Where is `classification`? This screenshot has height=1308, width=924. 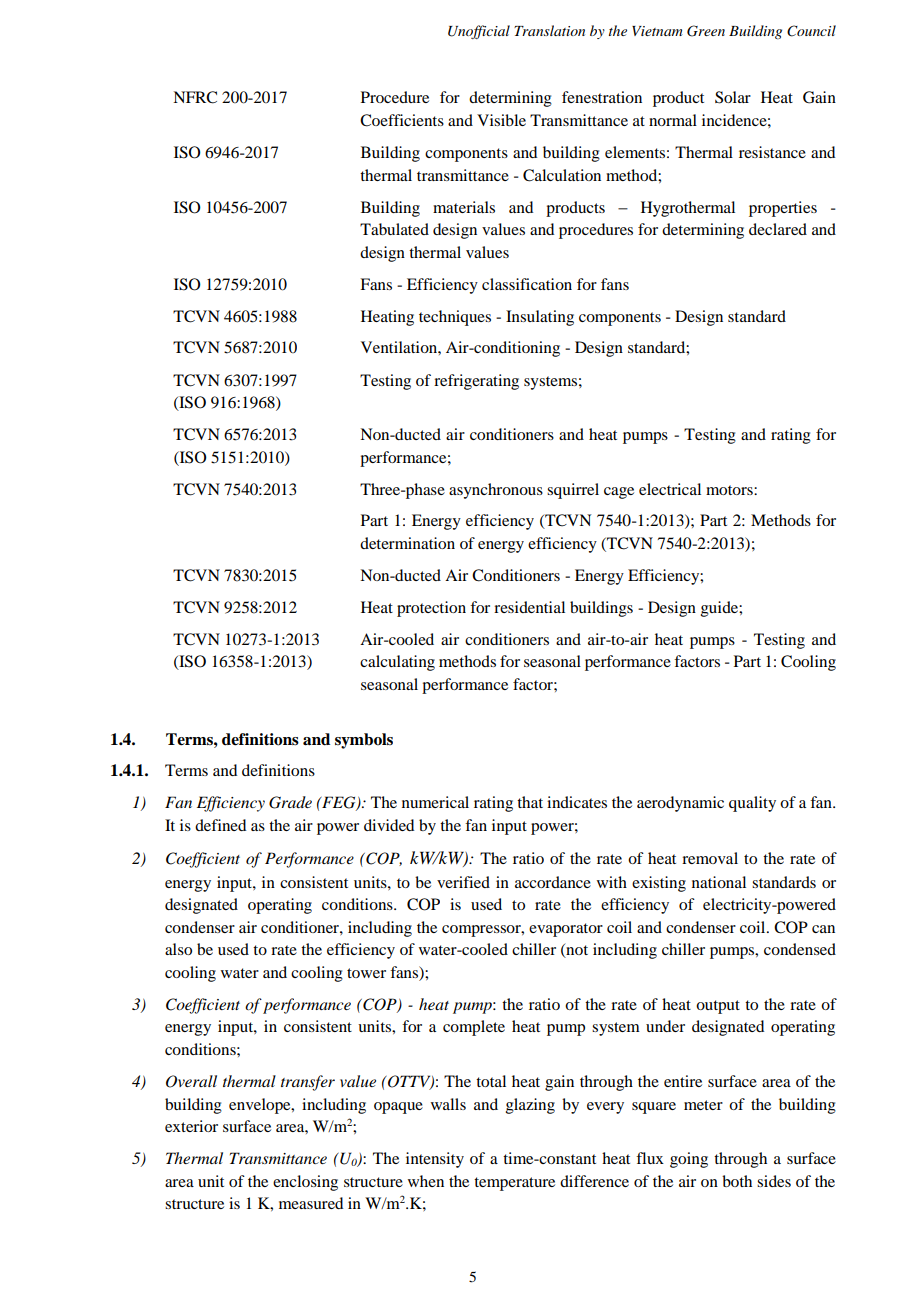
classification is located at coordinates (527, 284).
